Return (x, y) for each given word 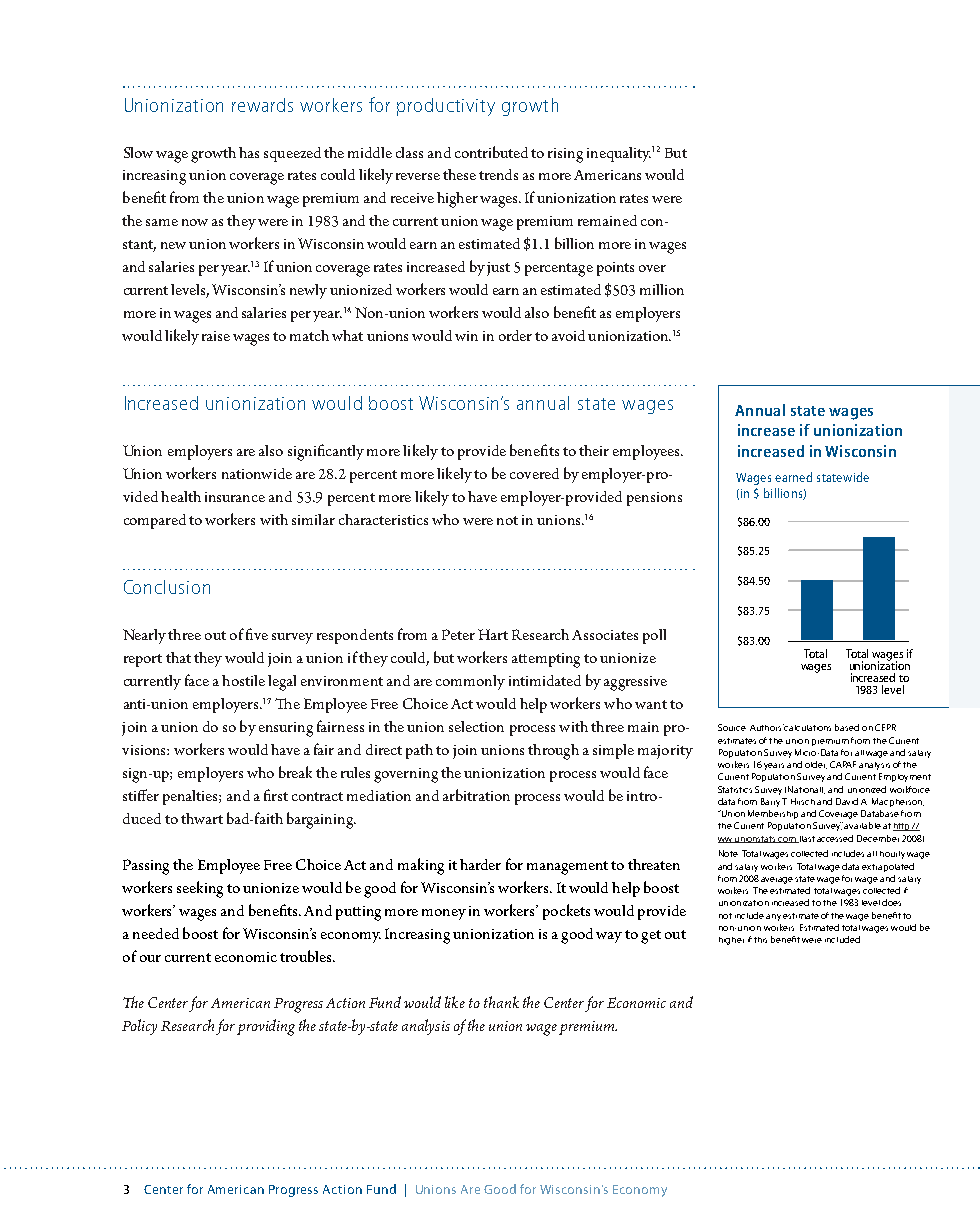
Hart (493, 634)
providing (266, 1027)
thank (501, 1002)
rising (565, 155)
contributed (491, 152)
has (249, 152)
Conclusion (167, 587)
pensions (654, 499)
